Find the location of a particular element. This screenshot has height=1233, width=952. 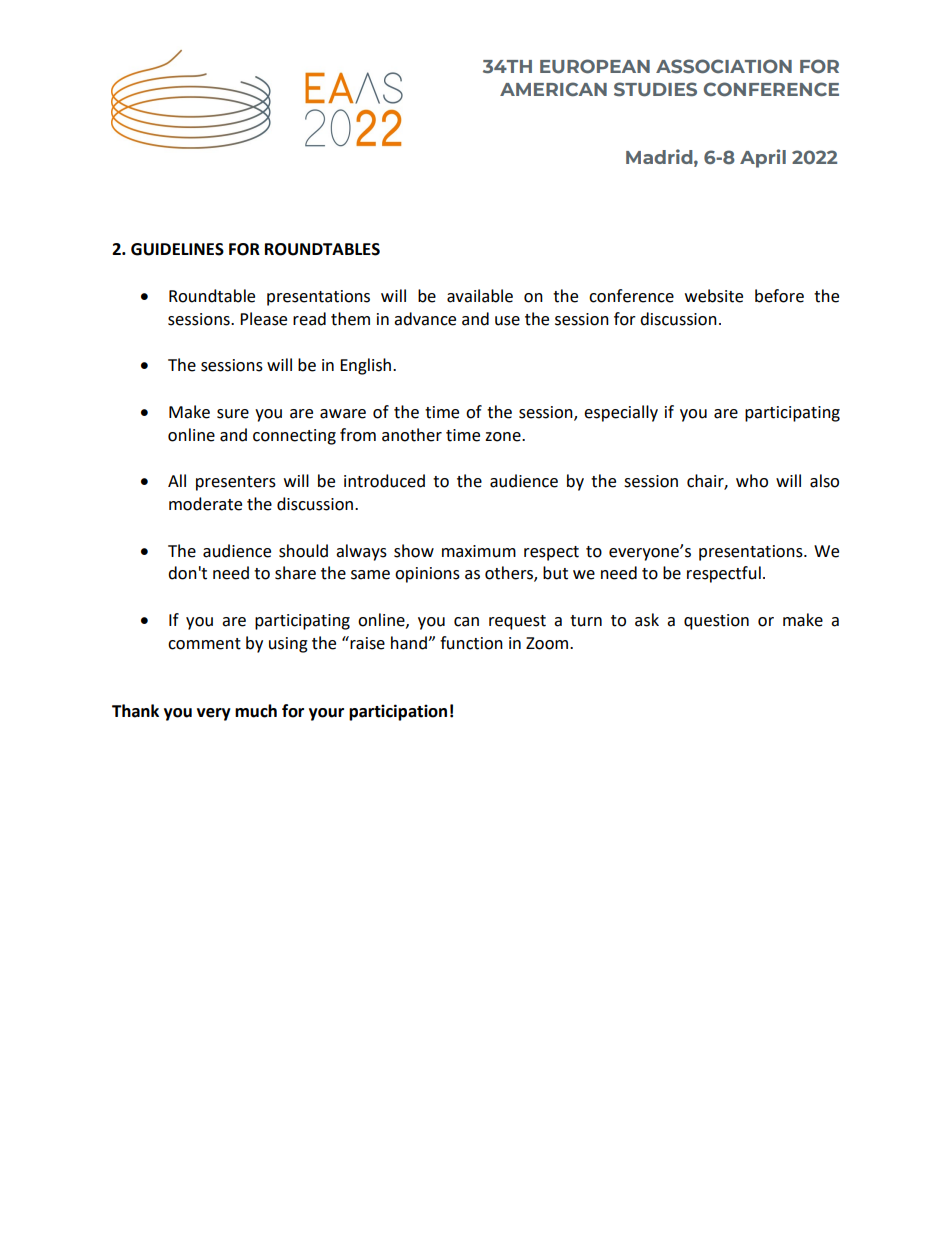

zone is located at coordinates (504, 437).
